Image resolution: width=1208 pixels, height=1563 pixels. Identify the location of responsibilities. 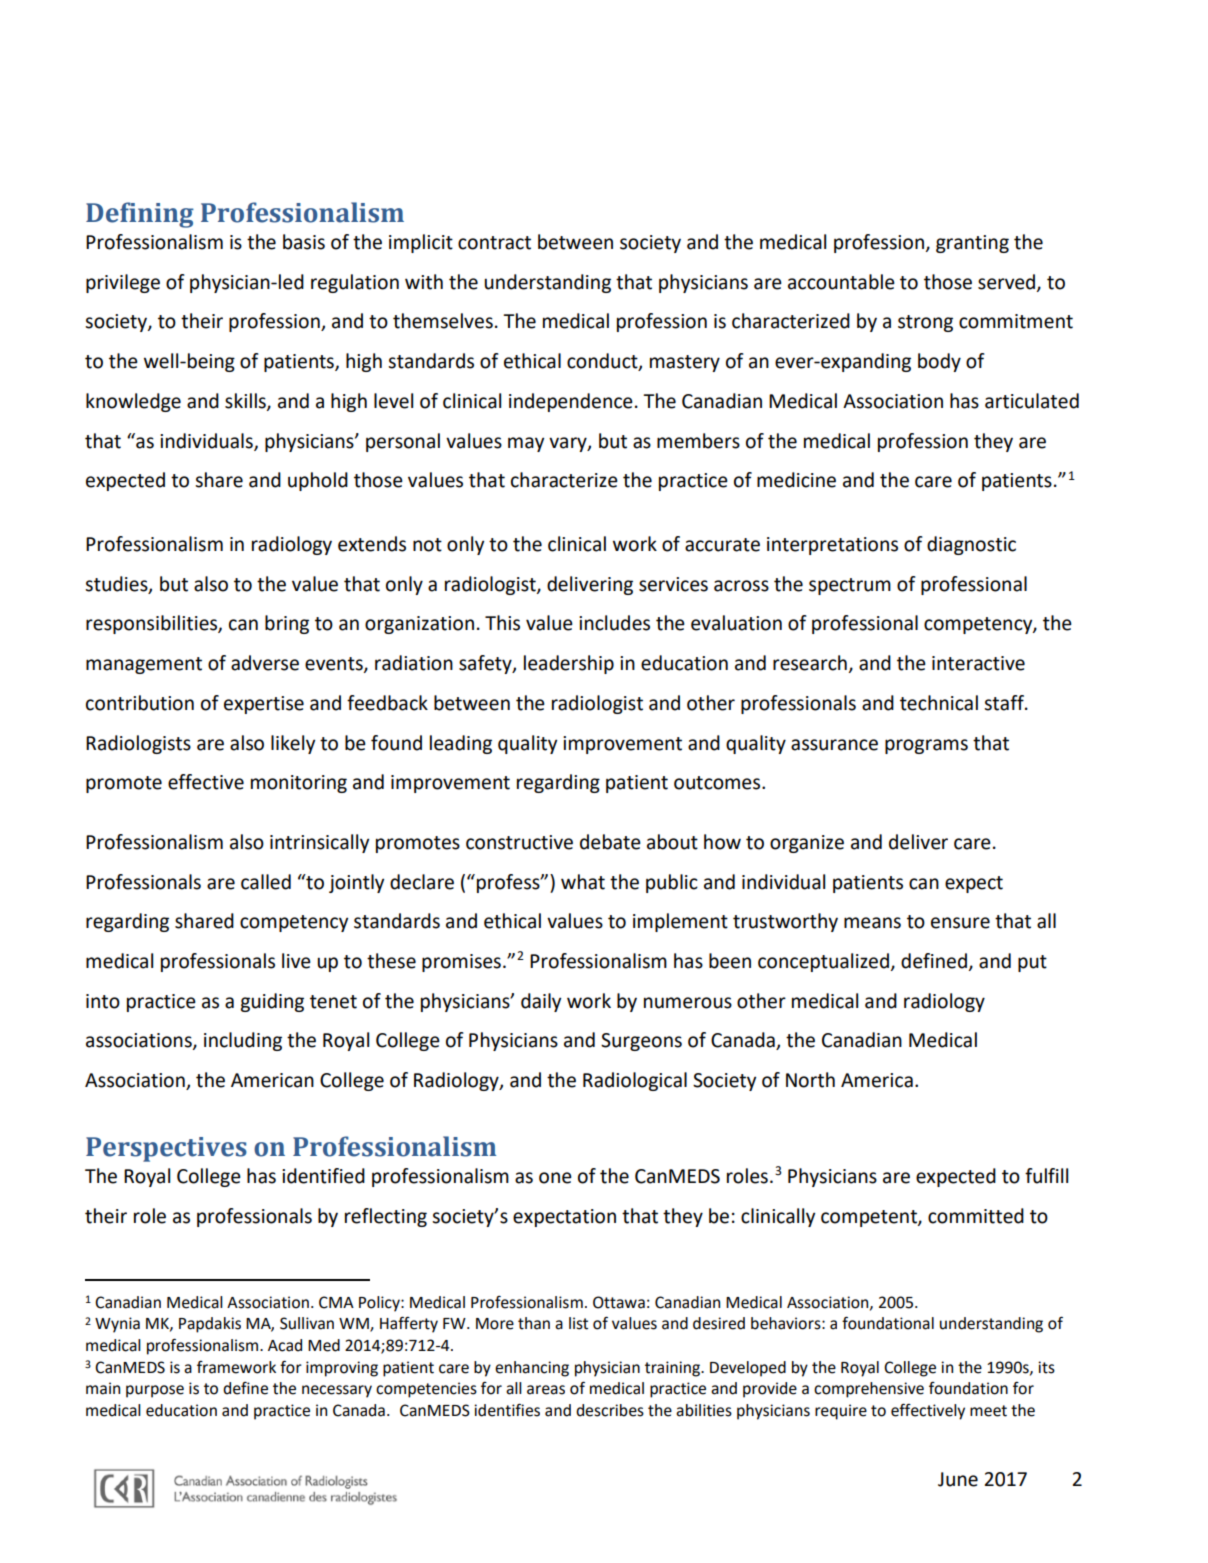
(152, 624).
